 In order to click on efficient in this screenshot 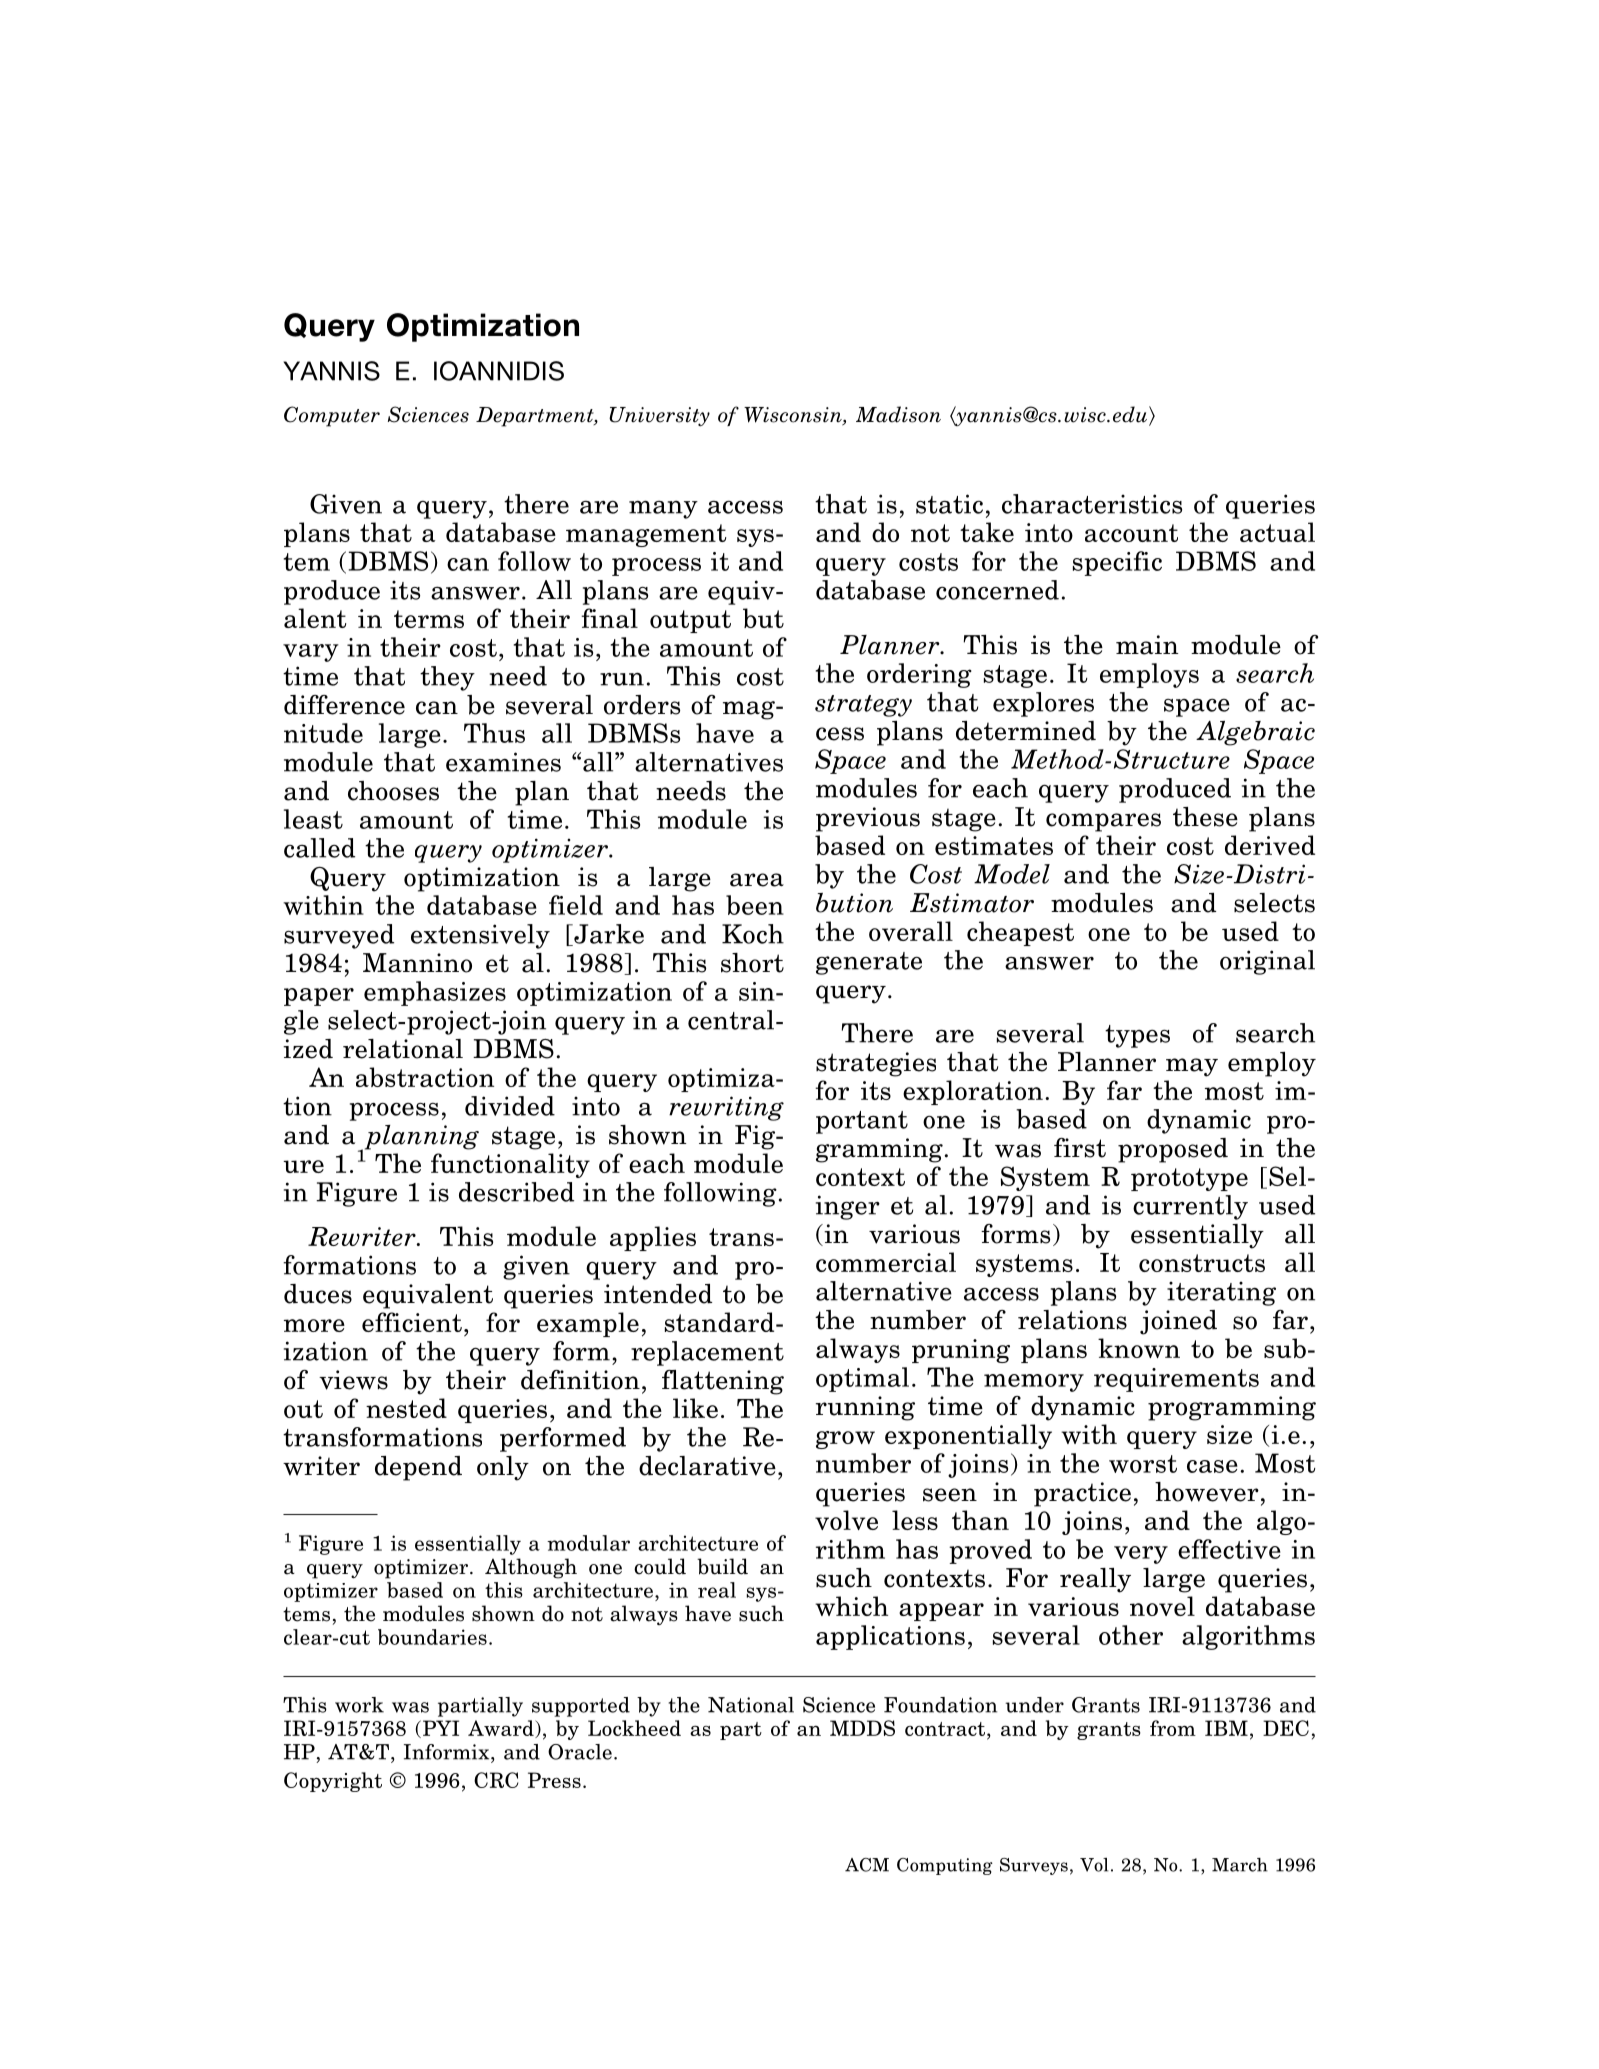, I will do `click(412, 1322)`.
